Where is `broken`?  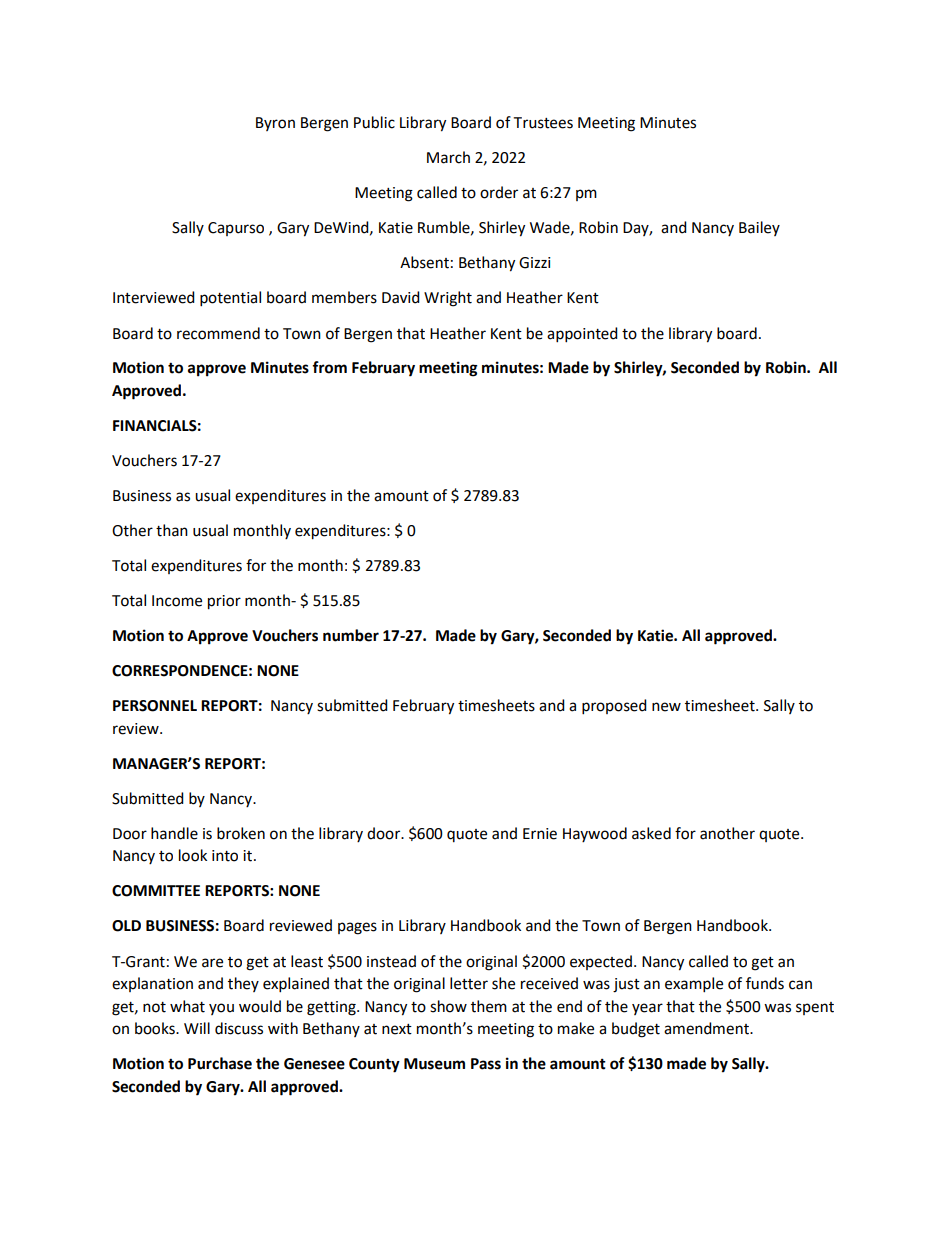 broken is located at coordinates (241, 833).
